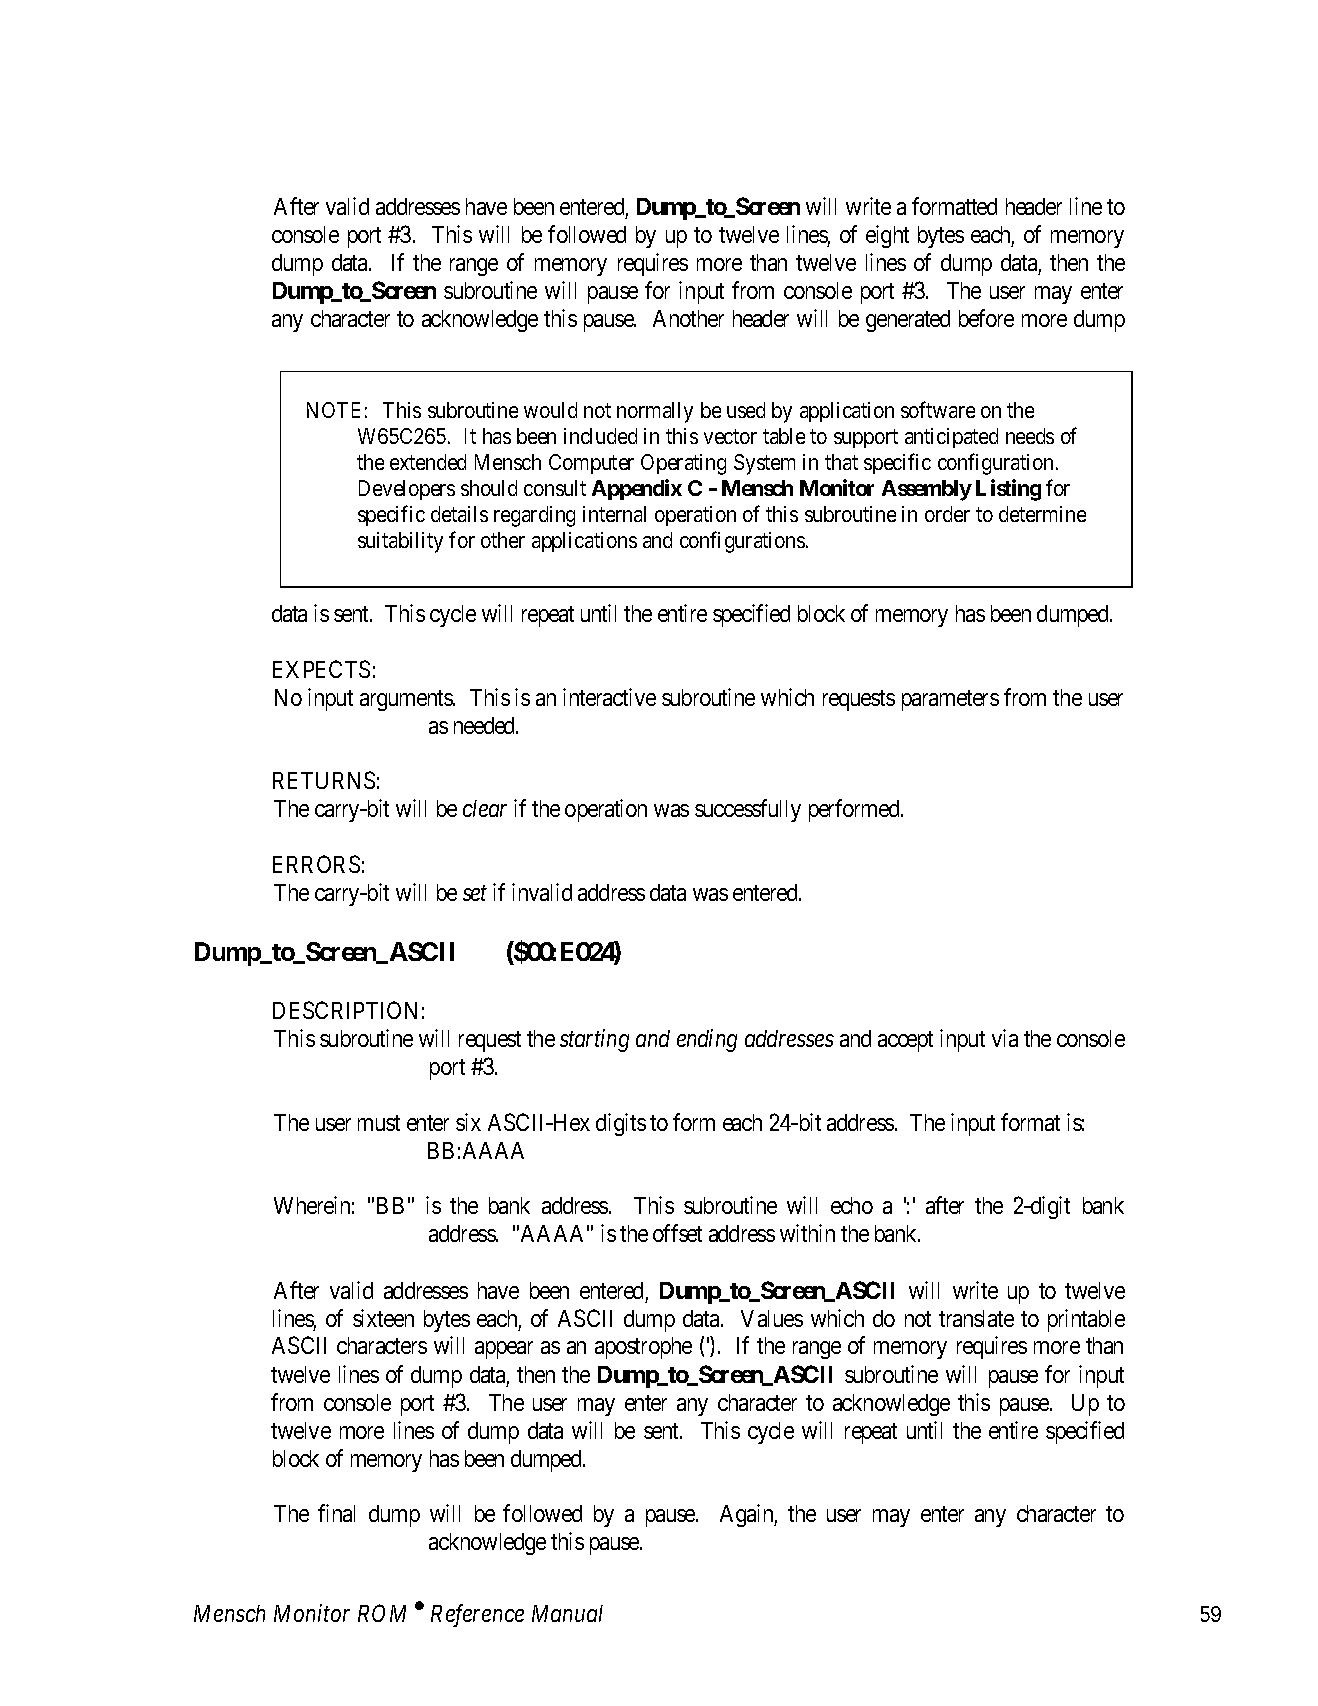 This page has width=1318, height=1706. What do you see at coordinates (748, 1515) in the page?
I see `Again` at bounding box center [748, 1515].
